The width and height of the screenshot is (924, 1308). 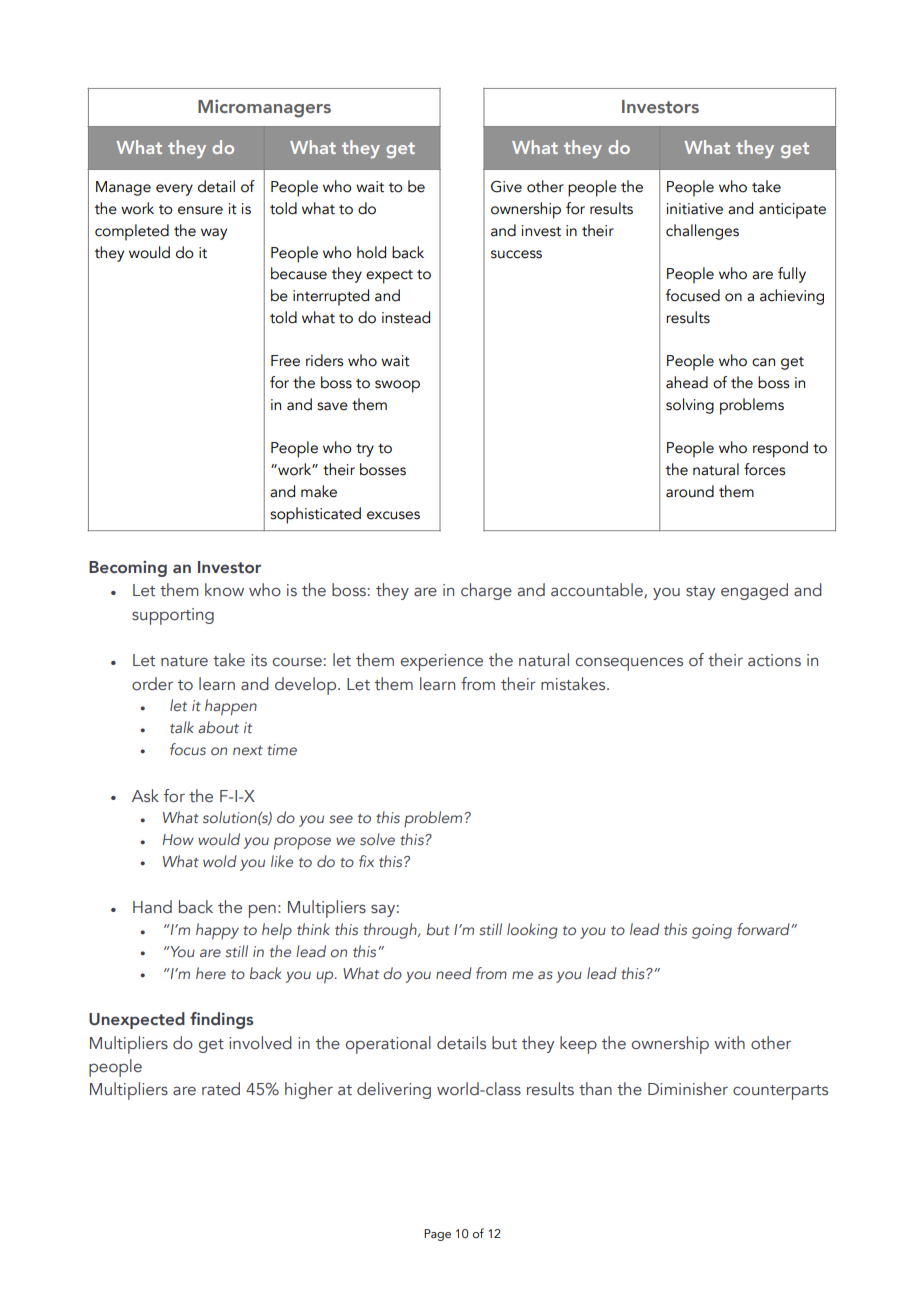 I want to click on actions, so click(x=774, y=660).
